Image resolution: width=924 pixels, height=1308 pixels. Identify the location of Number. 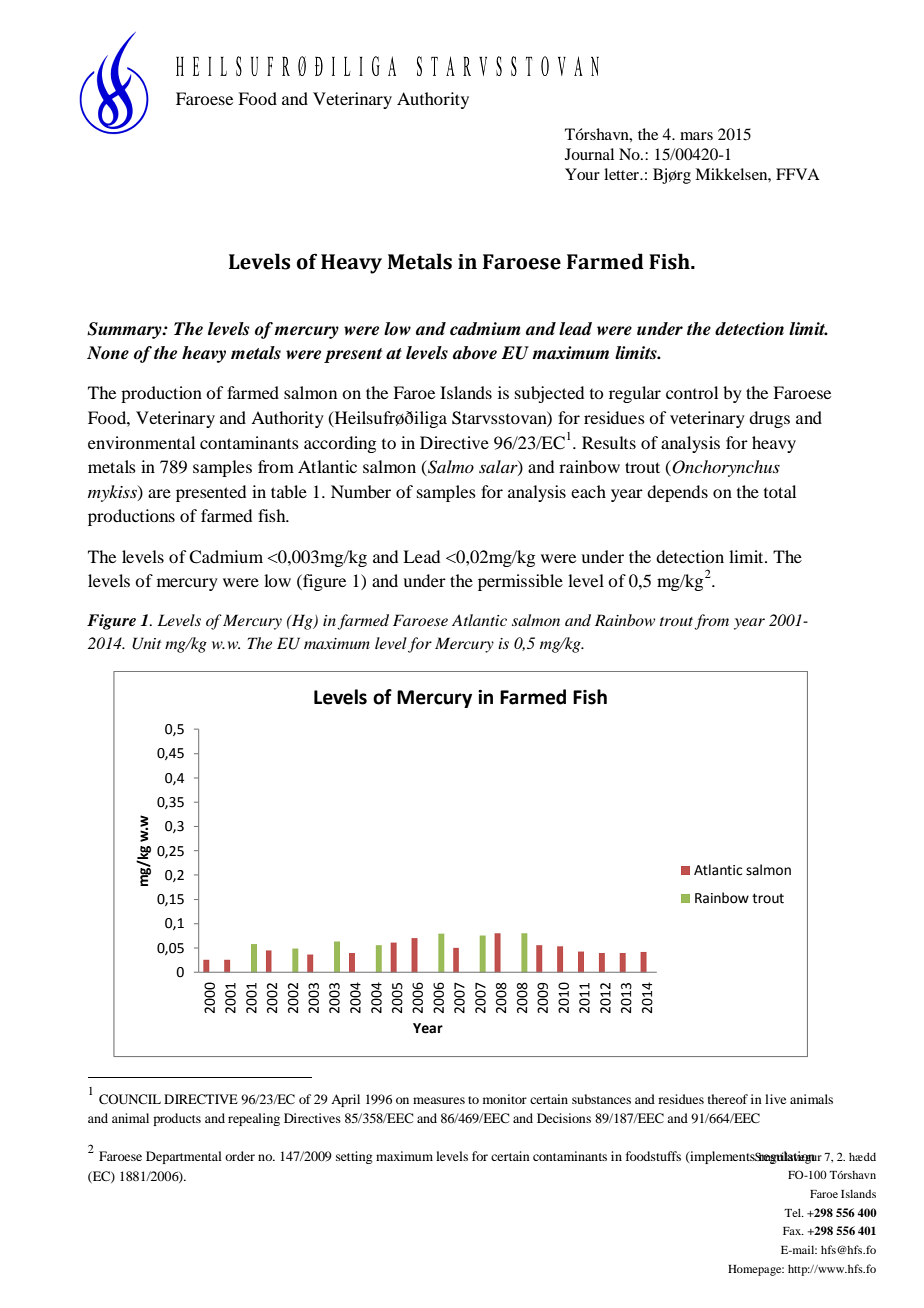
(361, 491).
